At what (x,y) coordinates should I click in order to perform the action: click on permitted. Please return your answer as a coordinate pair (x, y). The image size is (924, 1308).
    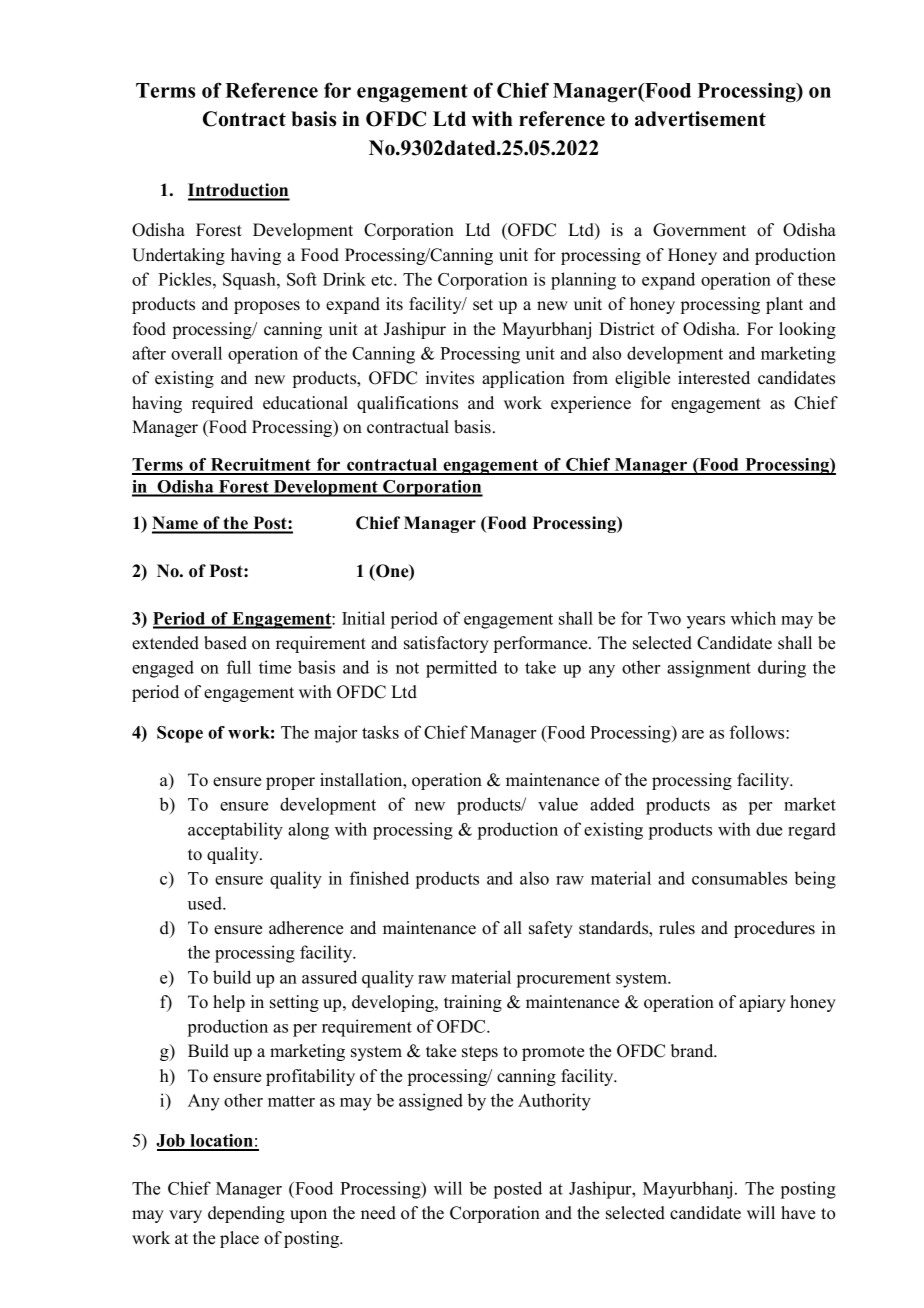
    Looking at the image, I should click on (461, 669).
